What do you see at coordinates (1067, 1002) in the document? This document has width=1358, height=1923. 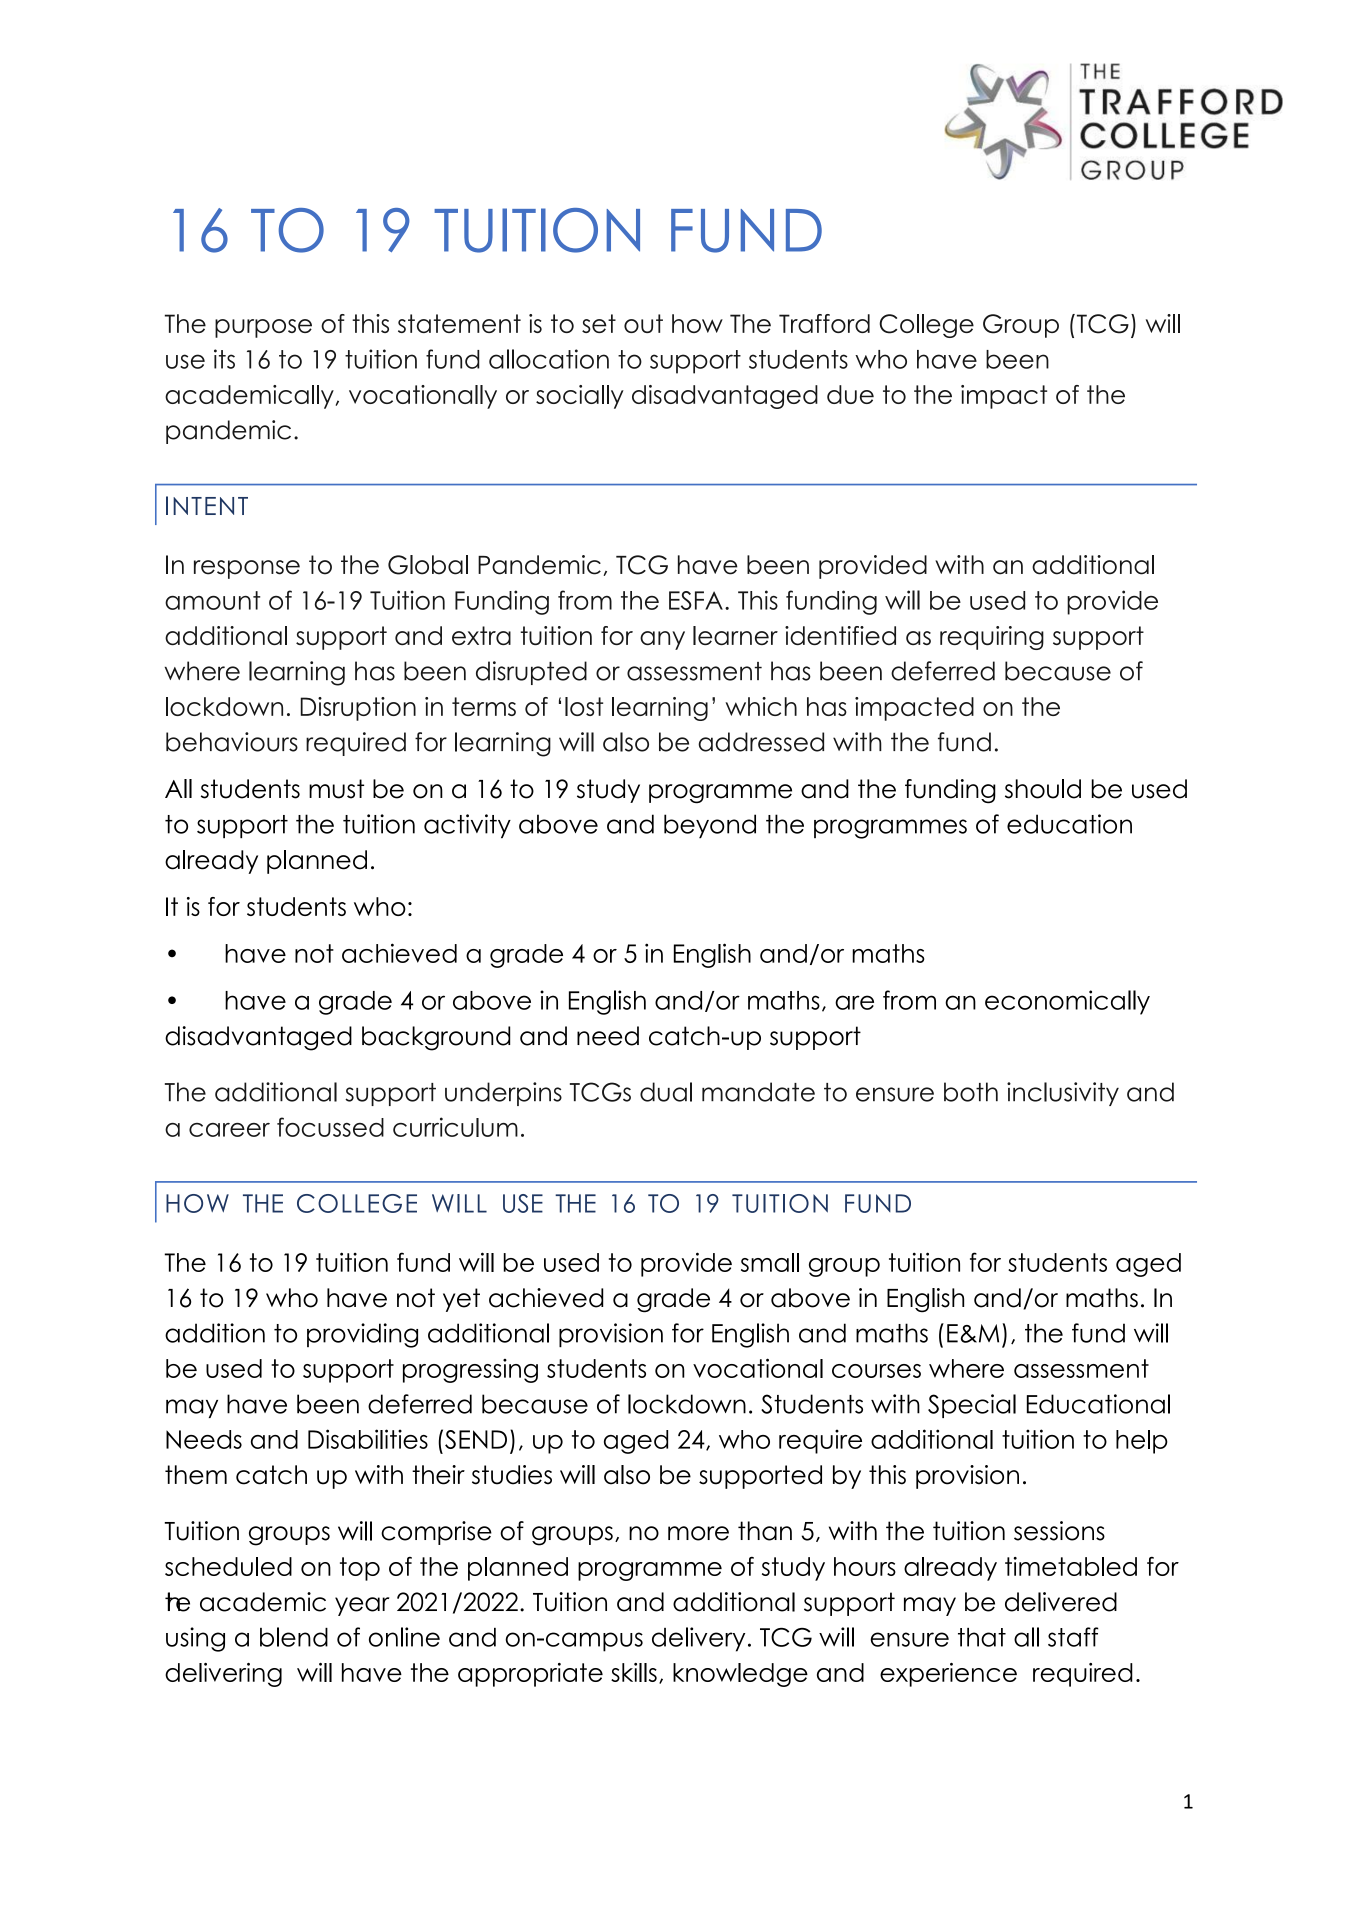 I see `economically` at bounding box center [1067, 1002].
